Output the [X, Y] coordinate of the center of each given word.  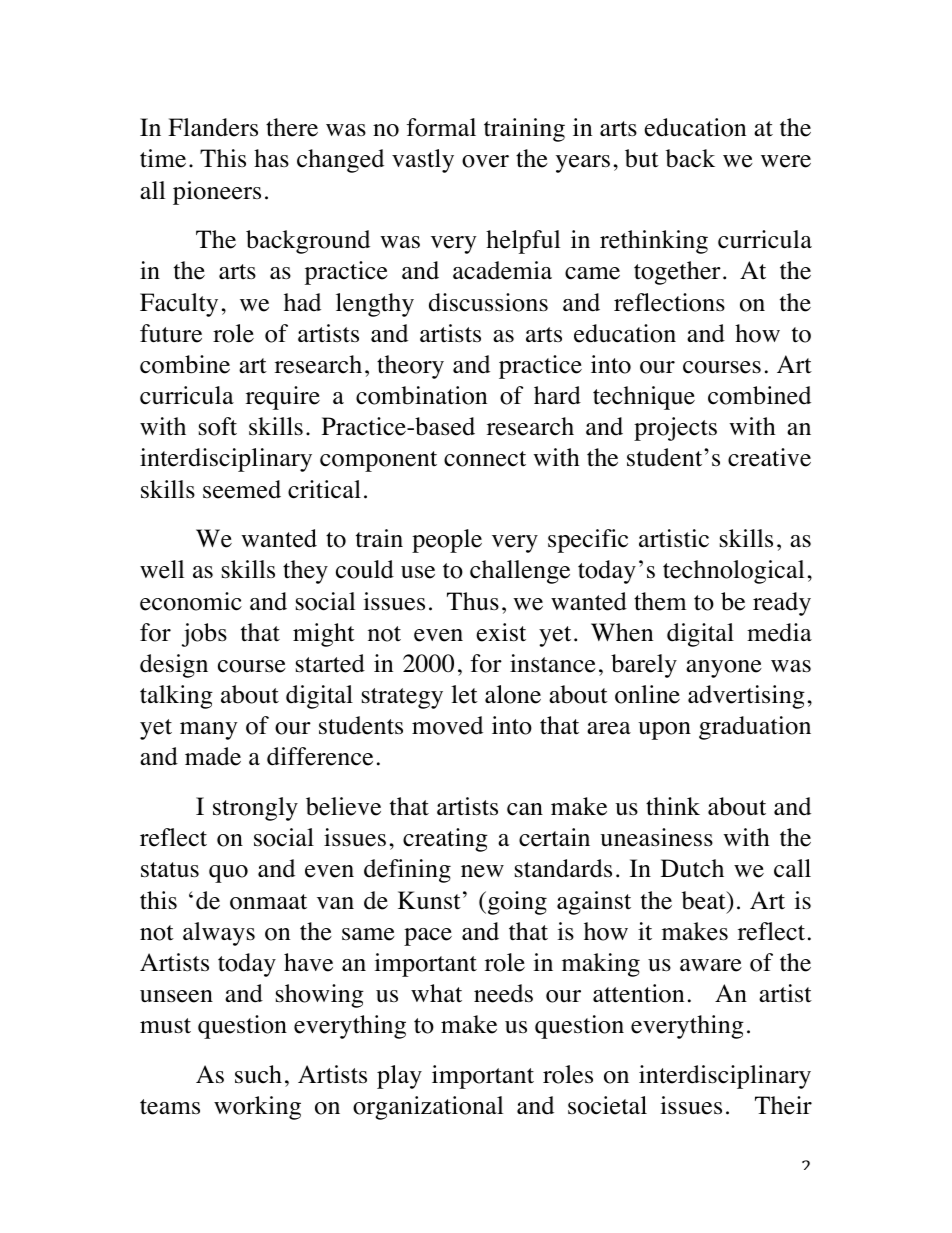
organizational [428, 1108]
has [271, 158]
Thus [473, 601]
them [660, 601]
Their [783, 1105]
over [485, 161]
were [786, 161]
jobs [204, 635]
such [258, 1074]
